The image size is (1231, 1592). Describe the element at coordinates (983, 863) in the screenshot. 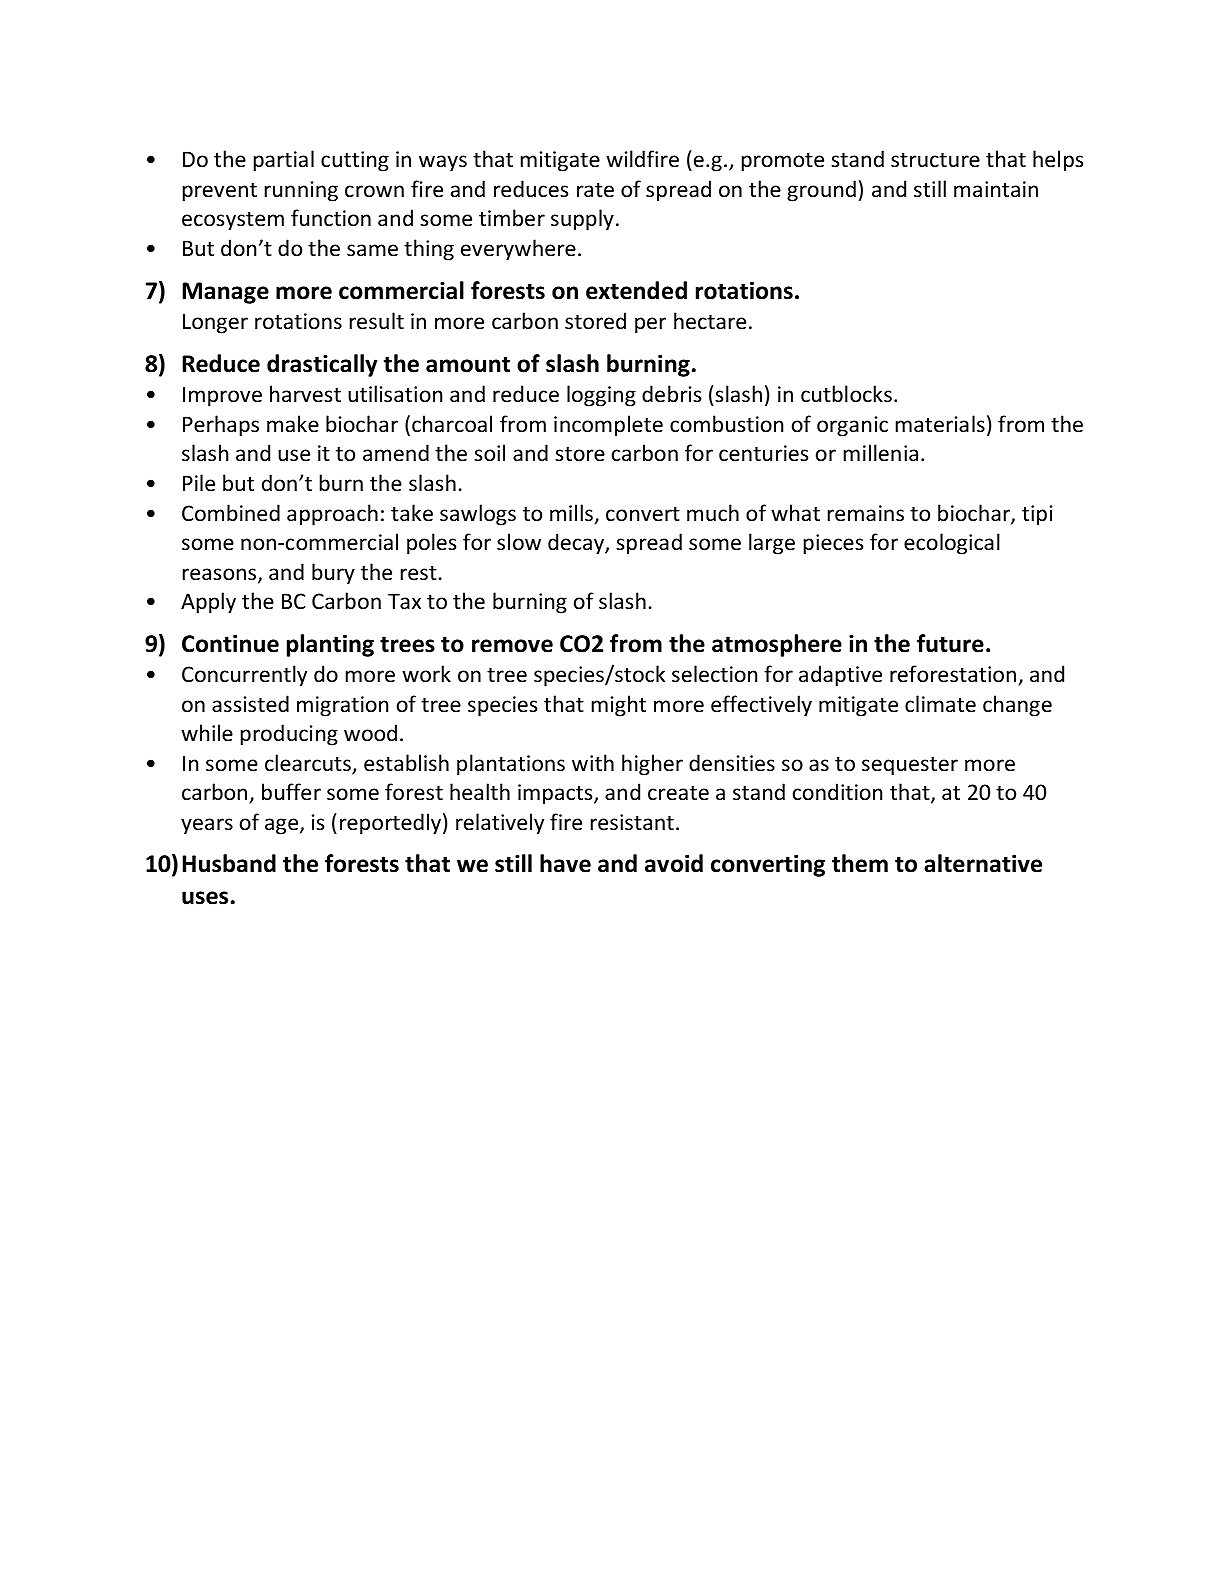

I see `alternative` at that location.
